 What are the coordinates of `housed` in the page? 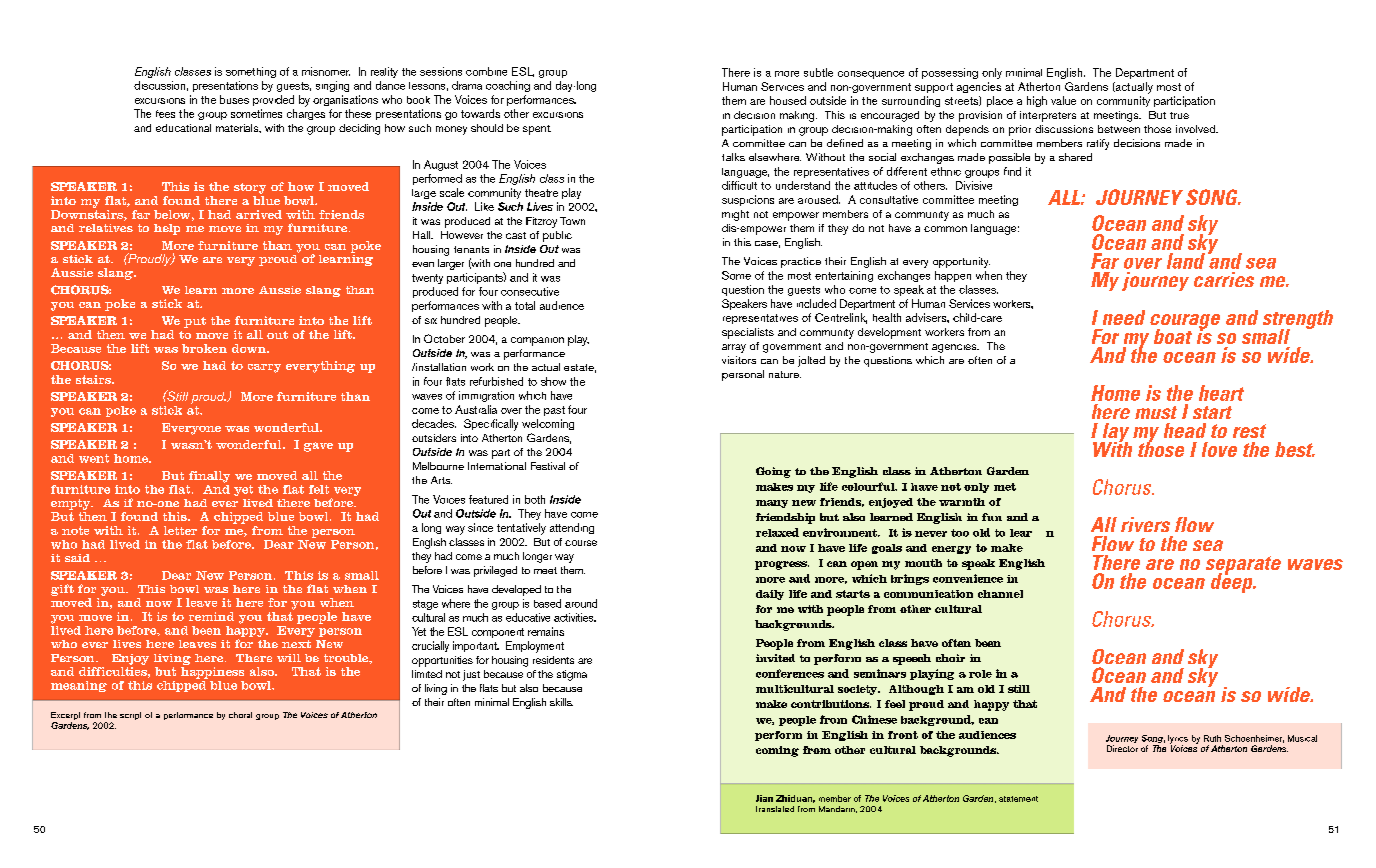 It's located at (788, 100).
